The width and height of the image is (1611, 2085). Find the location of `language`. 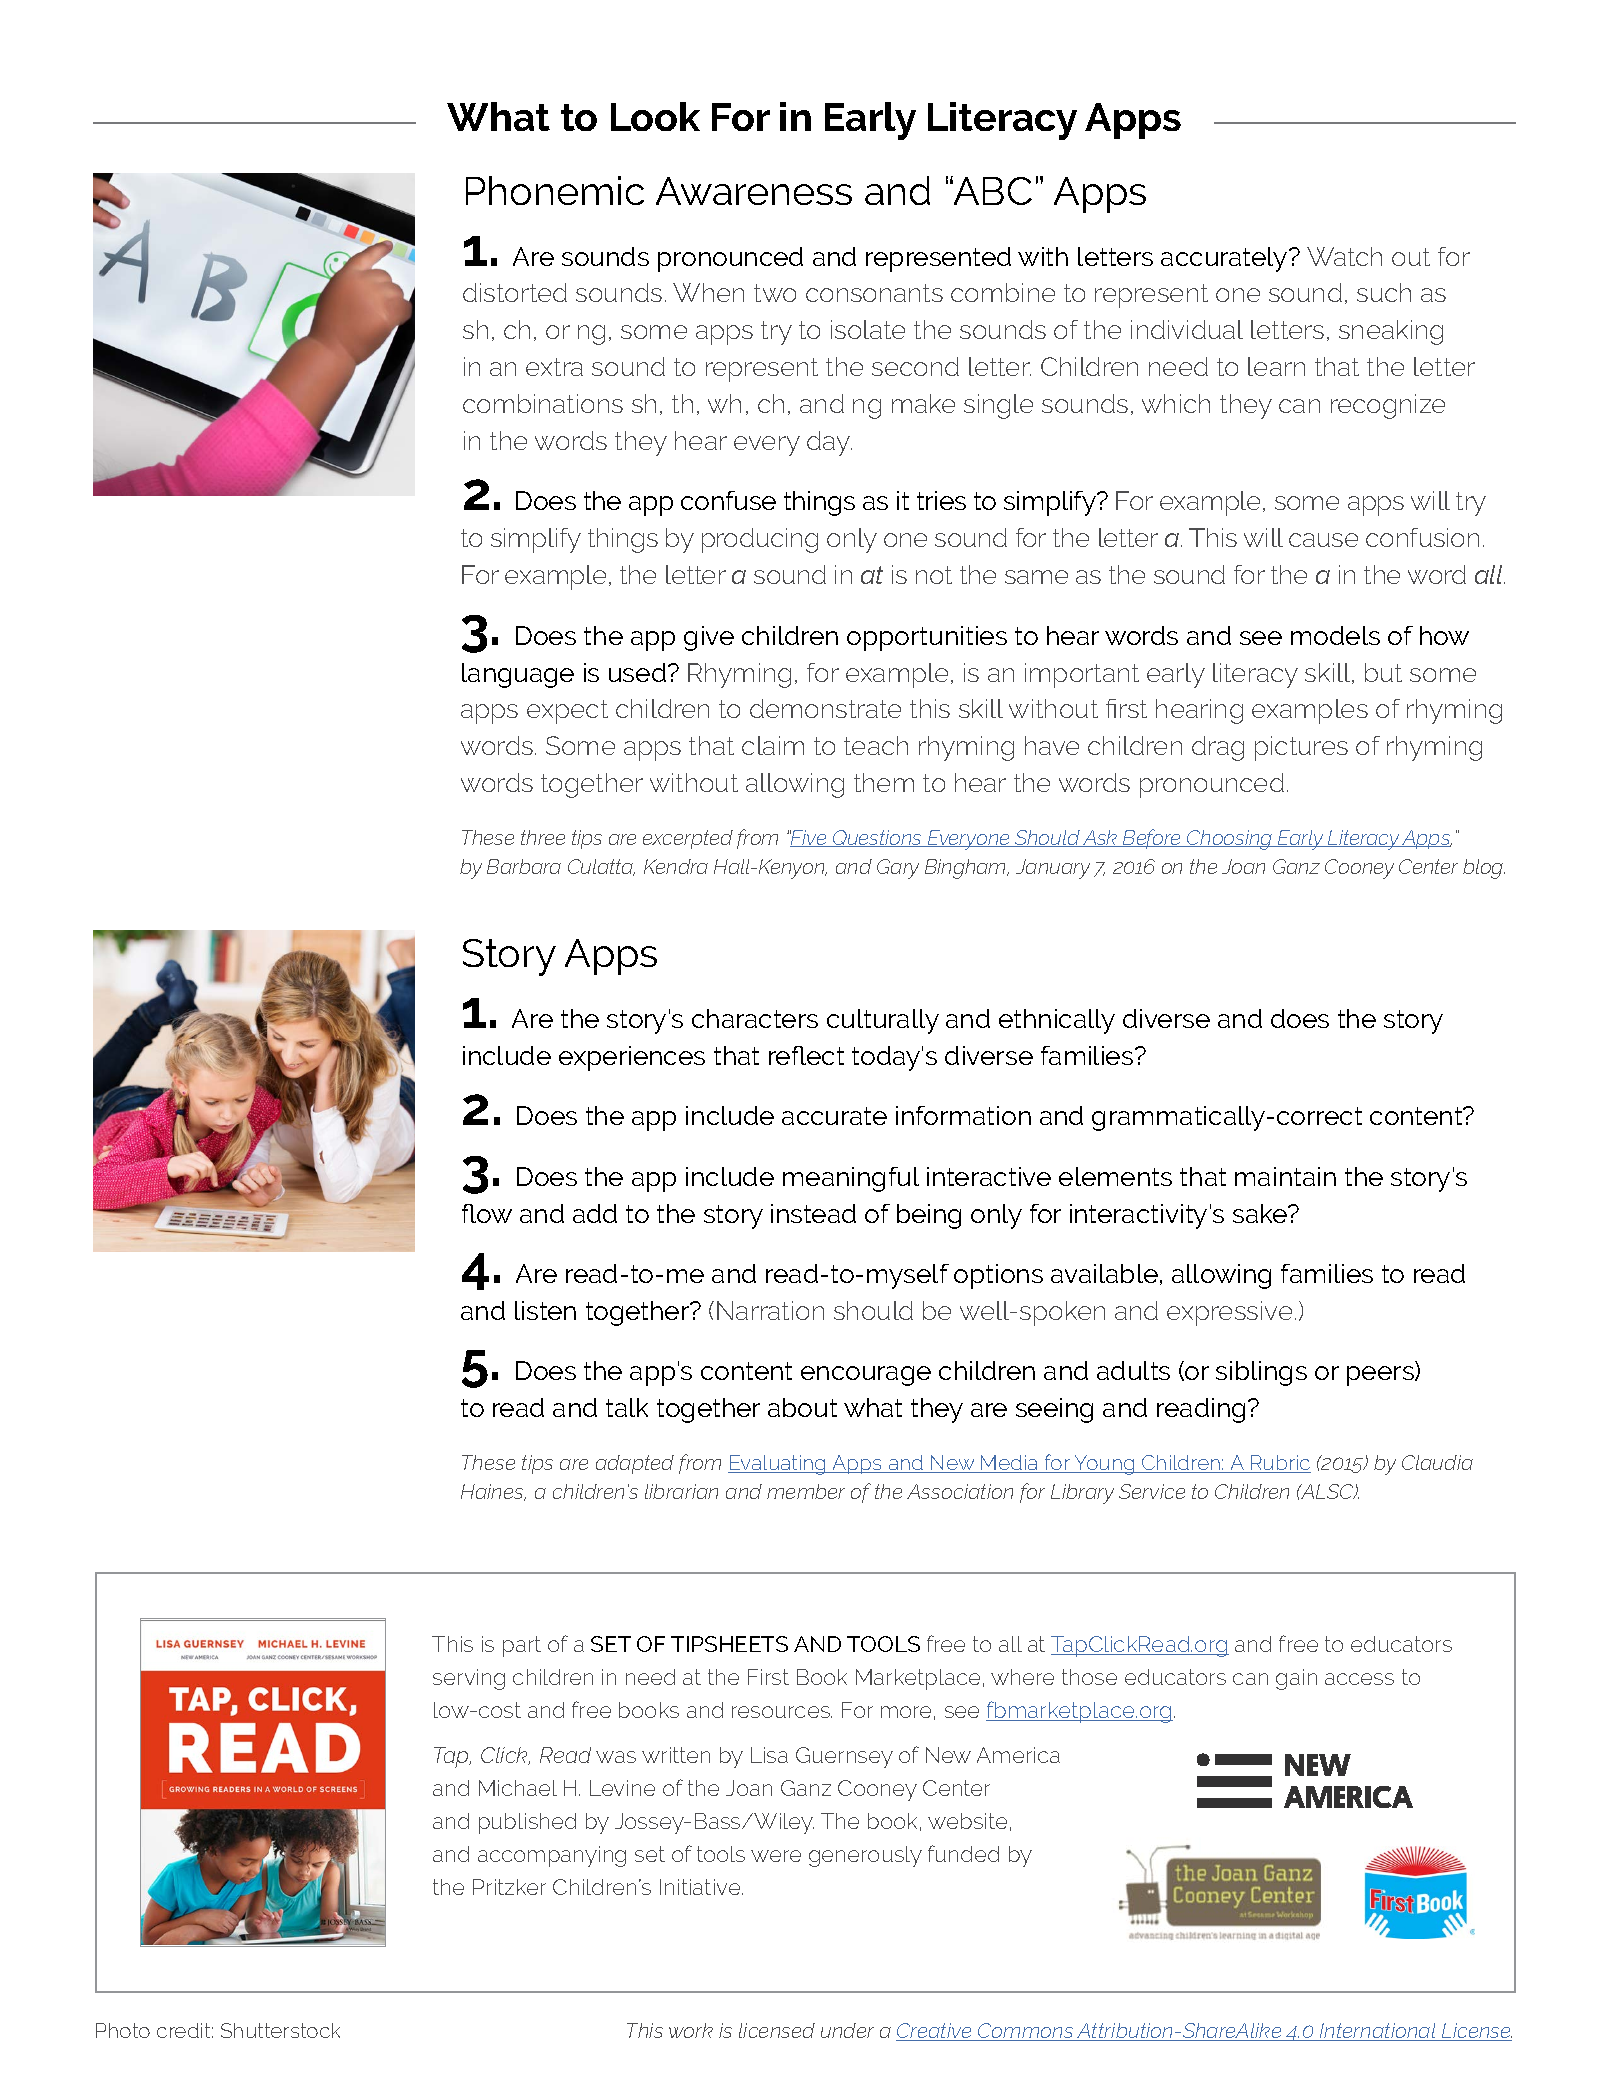

language is located at coordinates (518, 675).
